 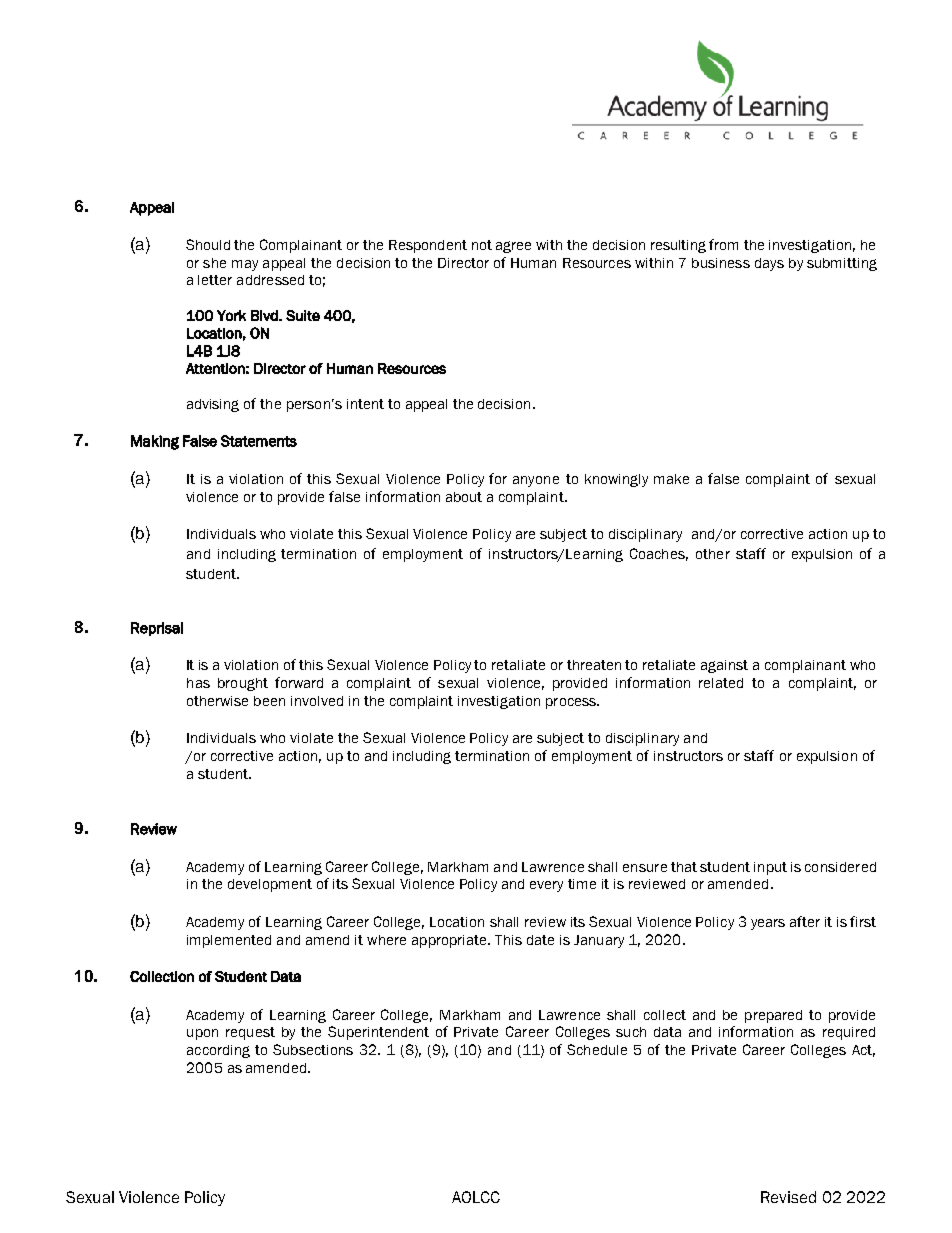 I want to click on may, so click(x=245, y=265).
